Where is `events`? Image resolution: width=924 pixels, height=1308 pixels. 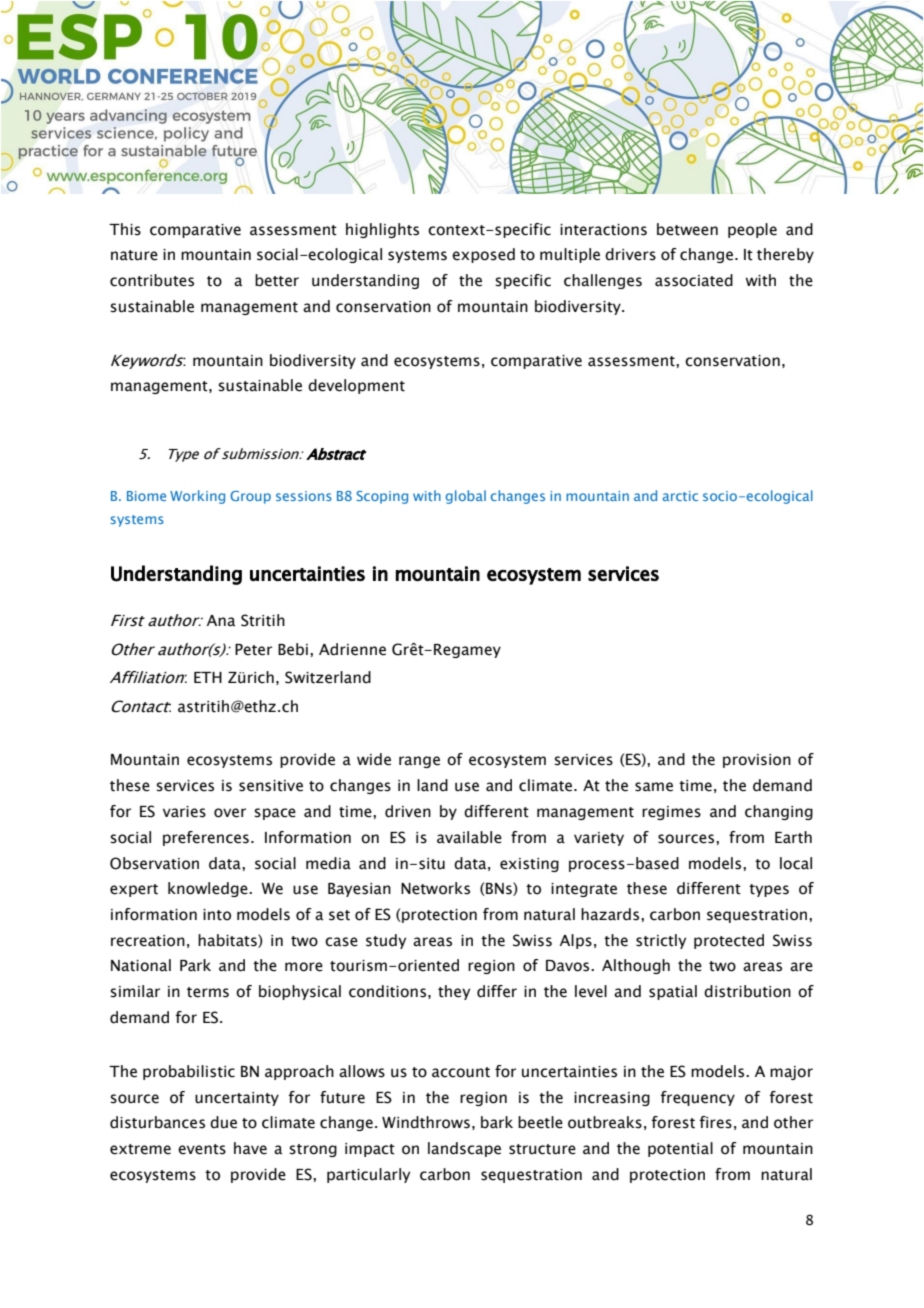 events is located at coordinates (202, 1149).
